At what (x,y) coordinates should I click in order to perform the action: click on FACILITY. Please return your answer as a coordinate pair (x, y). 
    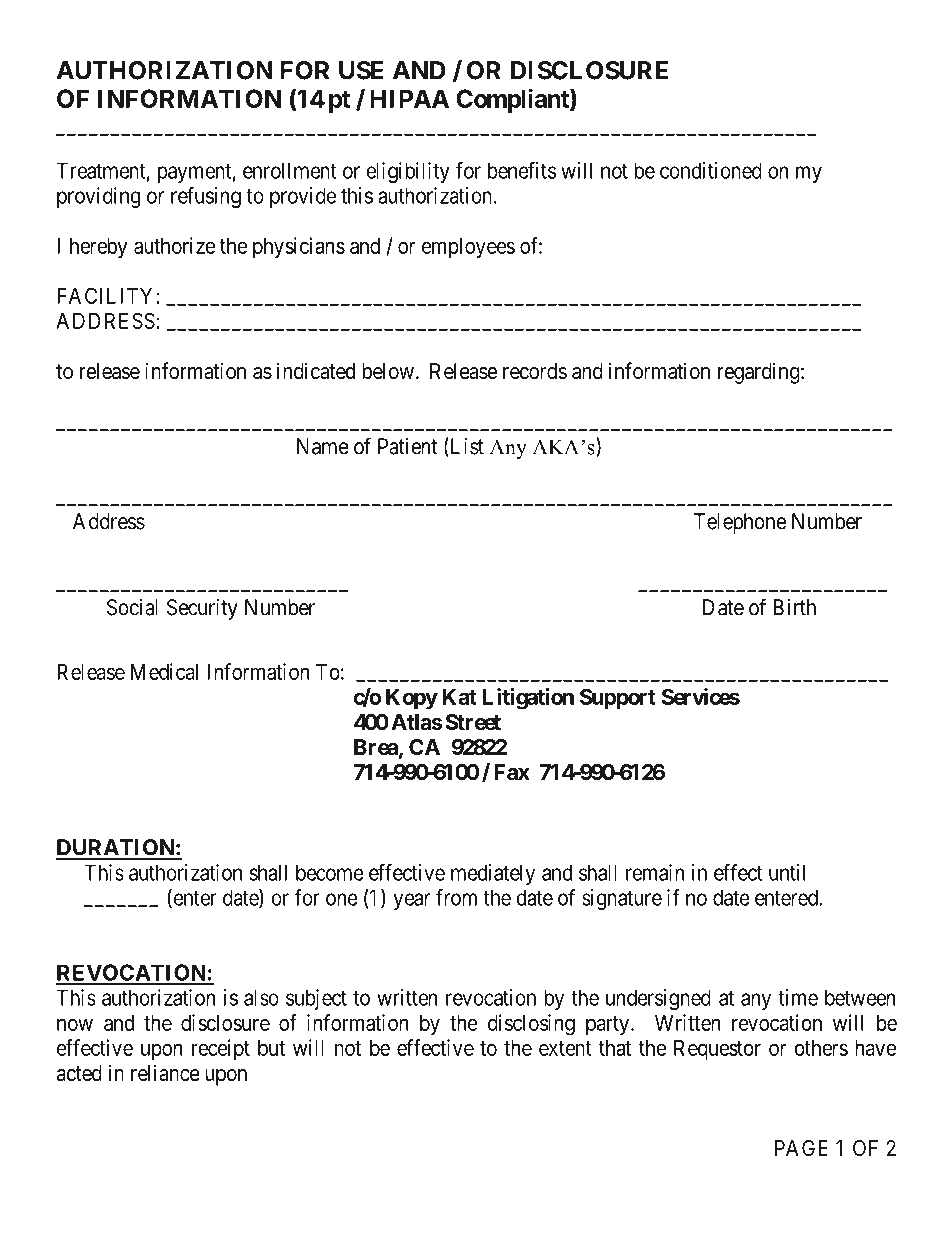
    Looking at the image, I should click on (104, 295).
